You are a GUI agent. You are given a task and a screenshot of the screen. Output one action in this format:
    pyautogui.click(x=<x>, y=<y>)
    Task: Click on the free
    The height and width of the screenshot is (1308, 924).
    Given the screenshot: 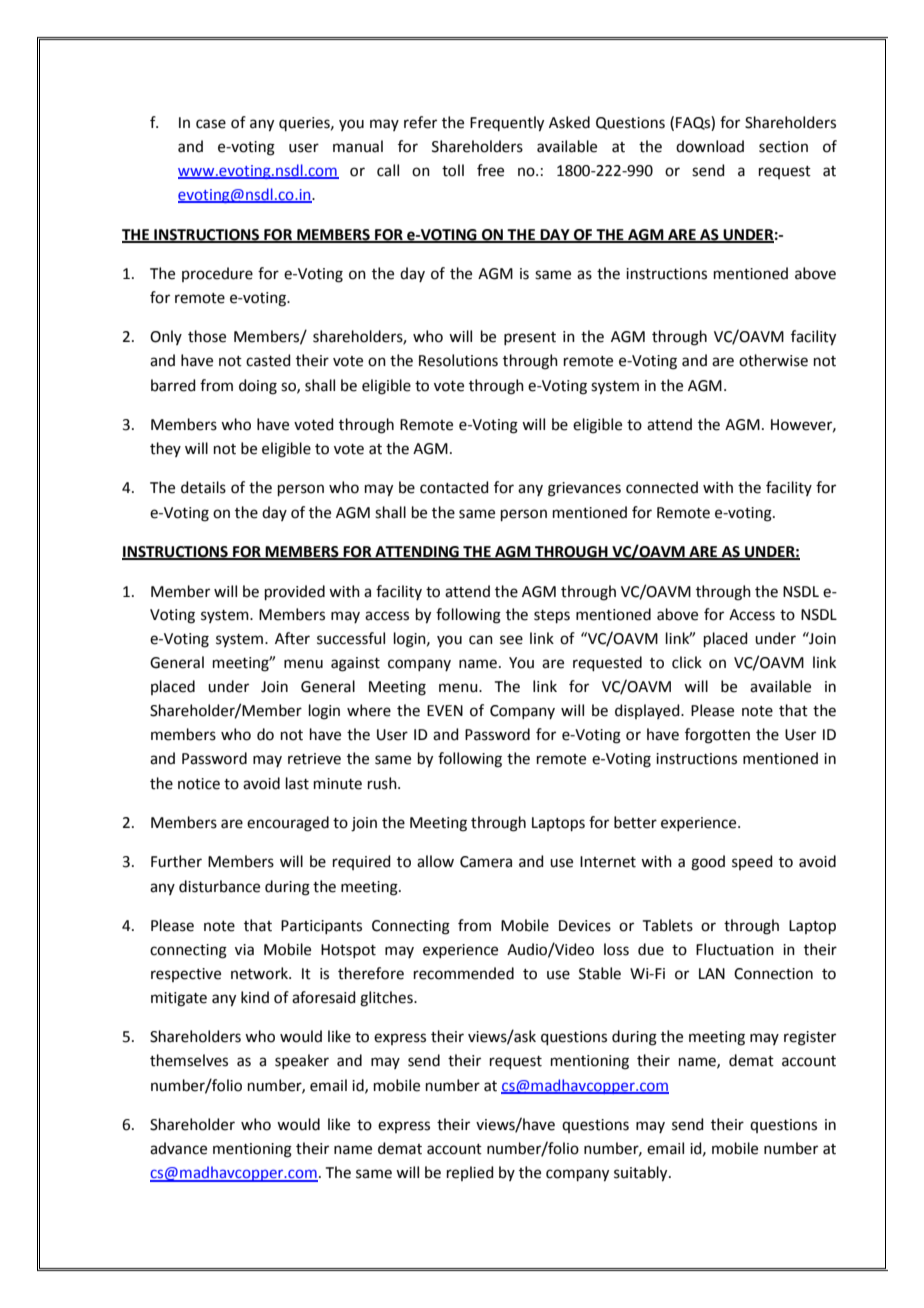 What is the action you would take?
    pyautogui.click(x=490, y=170)
